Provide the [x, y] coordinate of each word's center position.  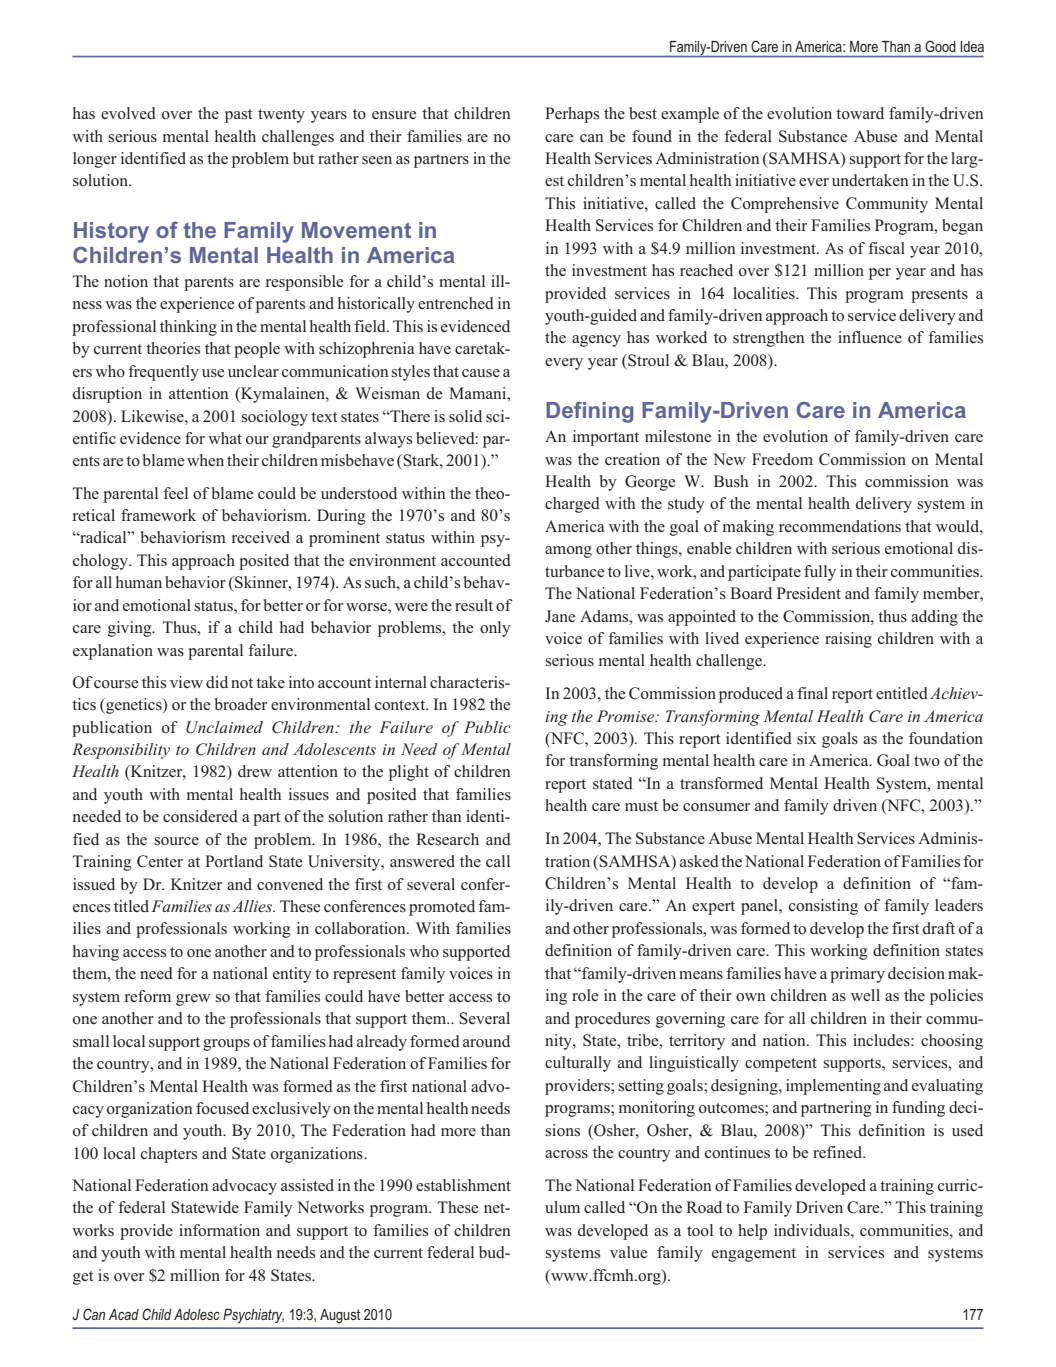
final [812, 693]
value [628, 1252]
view [186, 682]
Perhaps [572, 115]
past [238, 116]
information [219, 1230]
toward [860, 113]
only [495, 629]
